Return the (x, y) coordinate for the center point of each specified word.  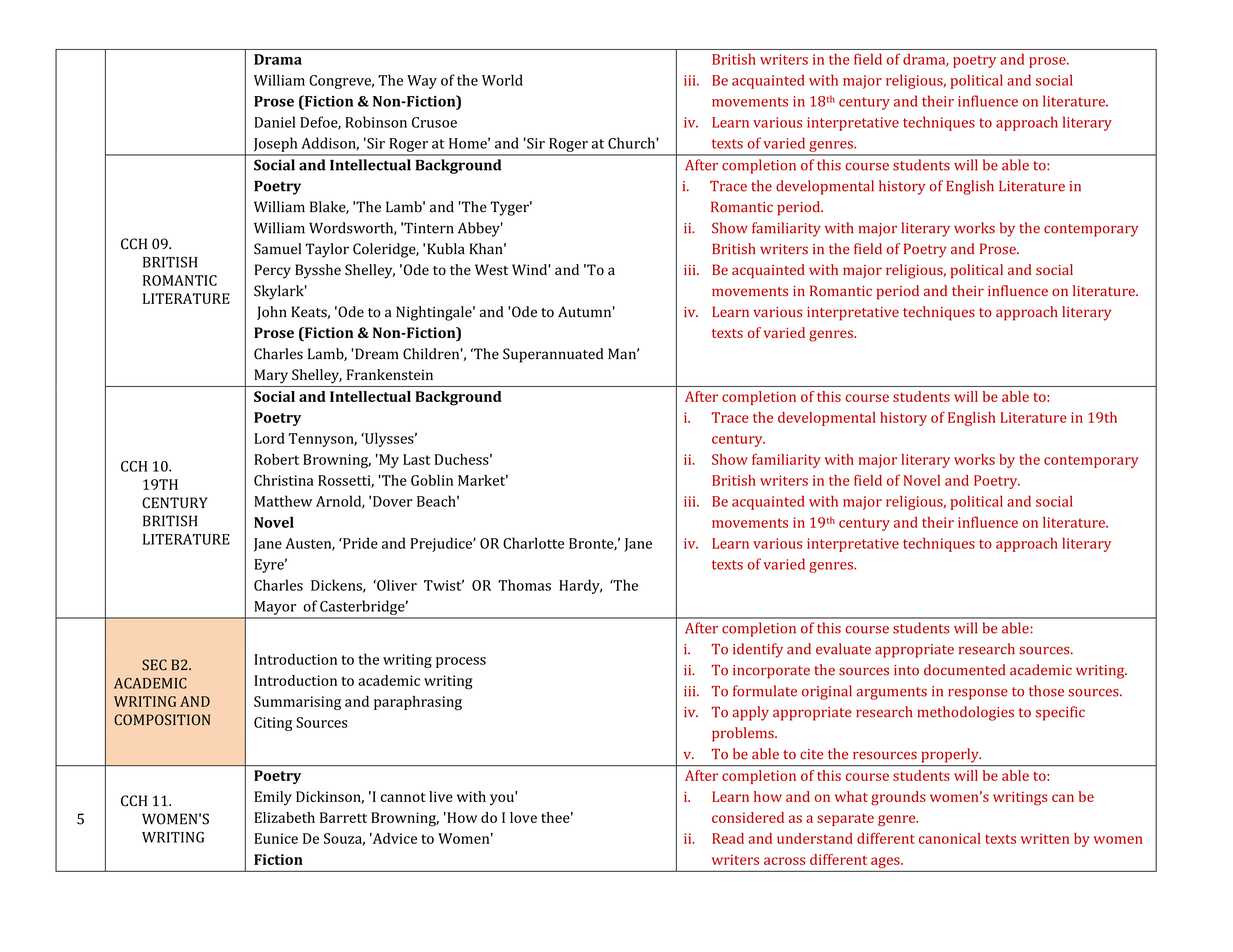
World (502, 80)
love (523, 817)
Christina (284, 480)
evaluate (843, 649)
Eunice (276, 838)
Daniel (274, 122)
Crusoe (434, 122)
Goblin (432, 480)
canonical (950, 838)
